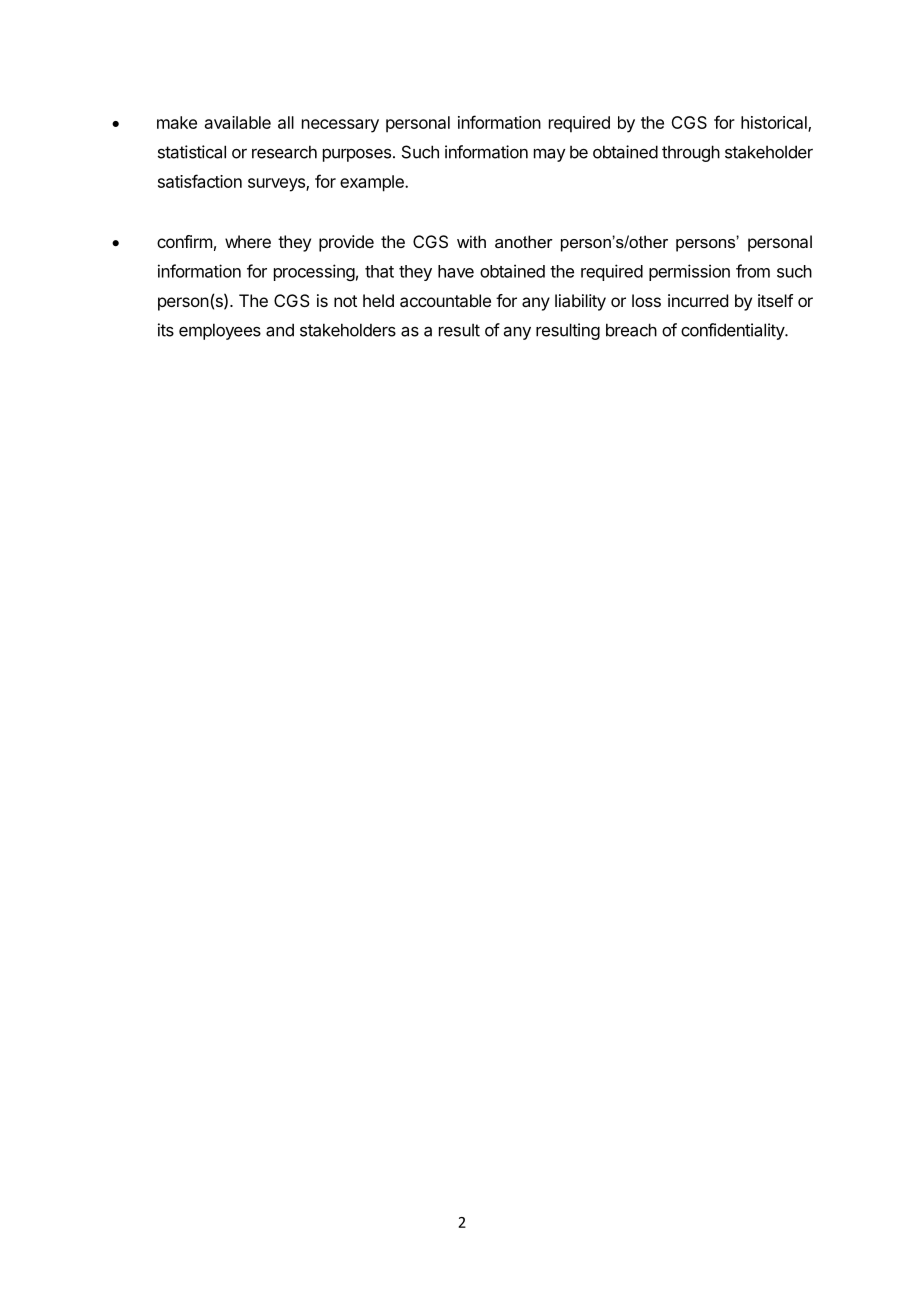 The width and height of the page is (924, 1308). What do you see at coordinates (238, 122) in the page?
I see `available` at bounding box center [238, 122].
